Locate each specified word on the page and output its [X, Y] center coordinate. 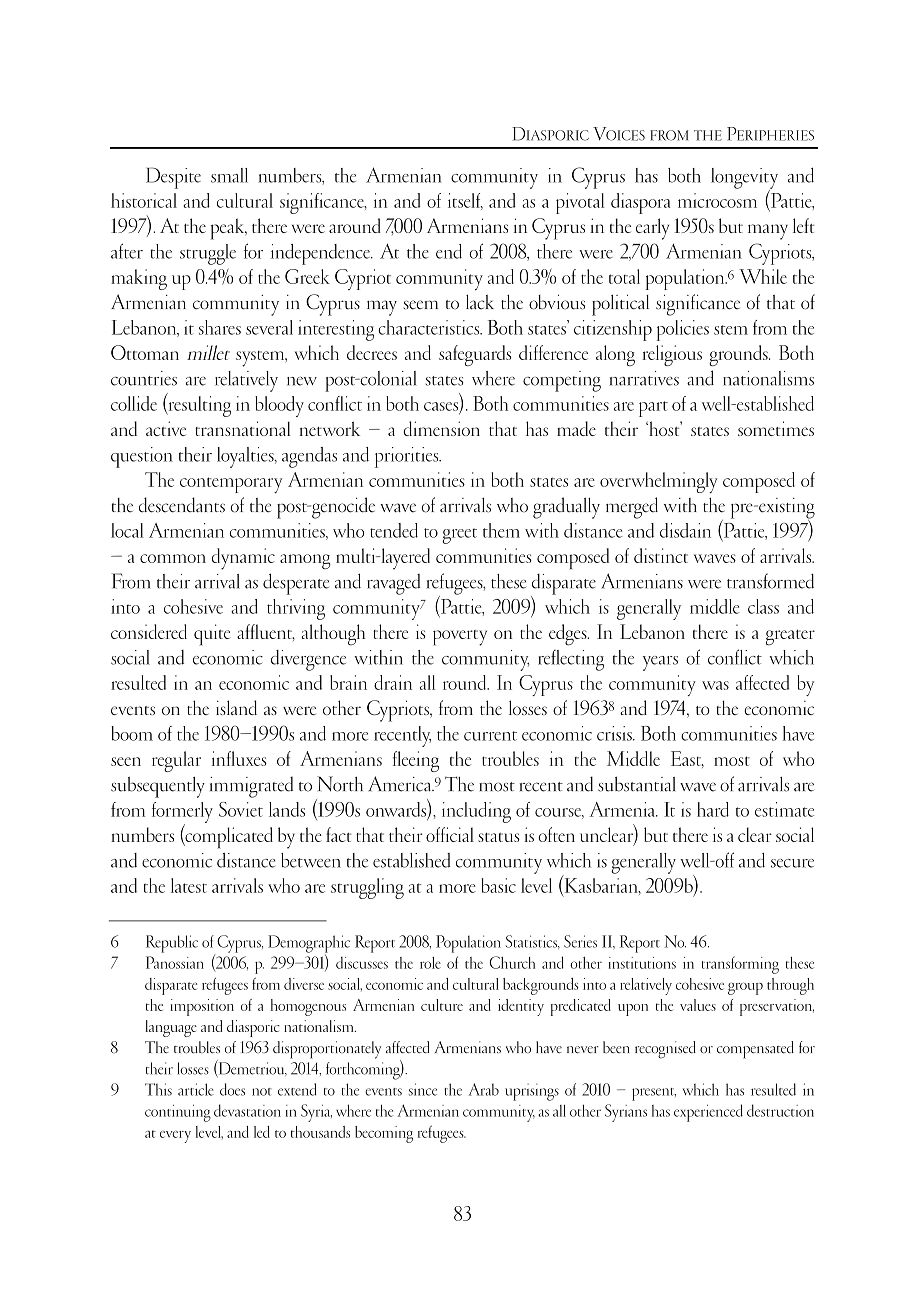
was [715, 685]
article [196, 1089]
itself [465, 201]
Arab [483, 1089]
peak [228, 229]
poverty [460, 638]
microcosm [717, 200]
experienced [708, 1113]
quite [212, 635]
